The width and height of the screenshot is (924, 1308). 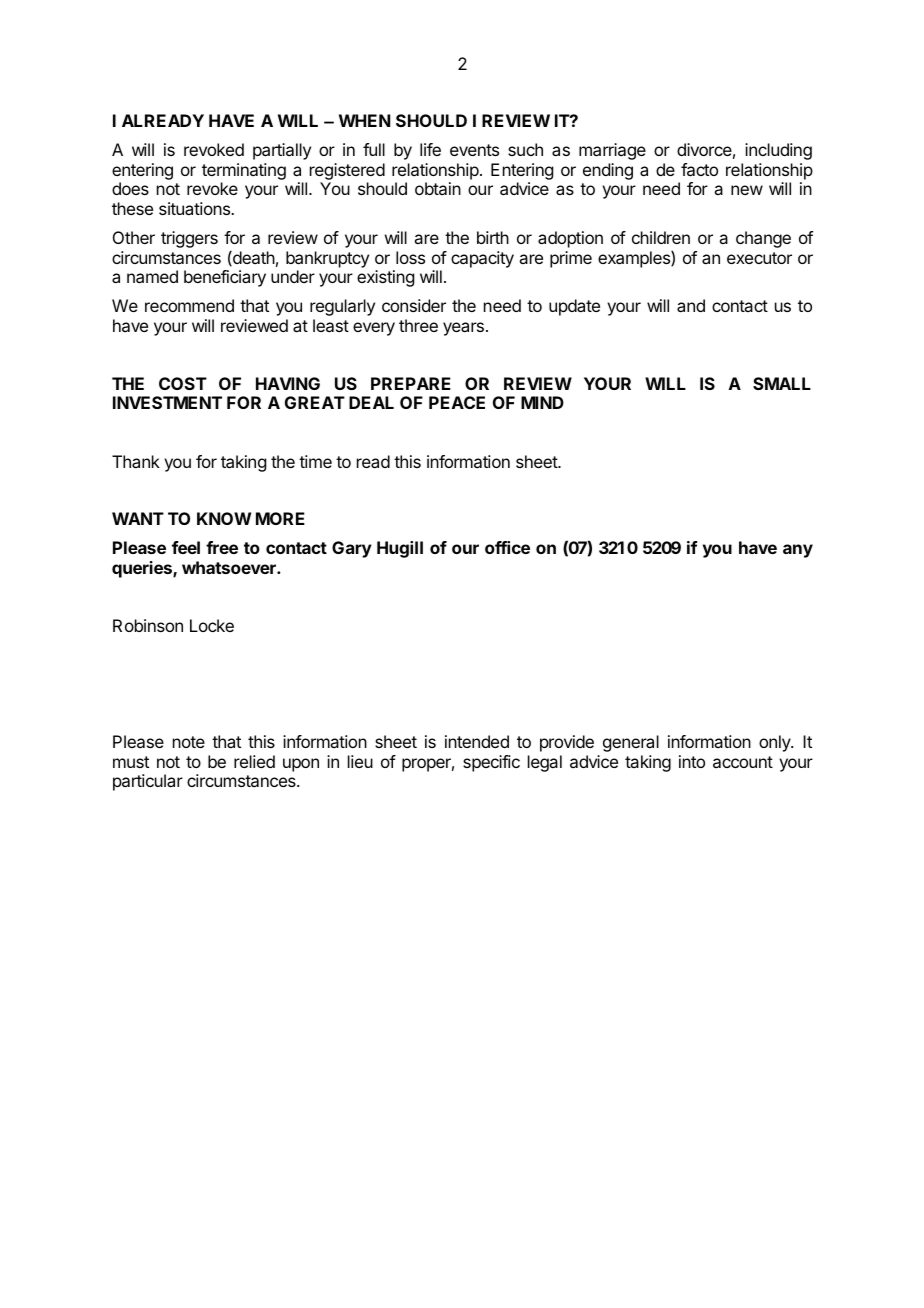 I want to click on and, so click(x=691, y=305).
